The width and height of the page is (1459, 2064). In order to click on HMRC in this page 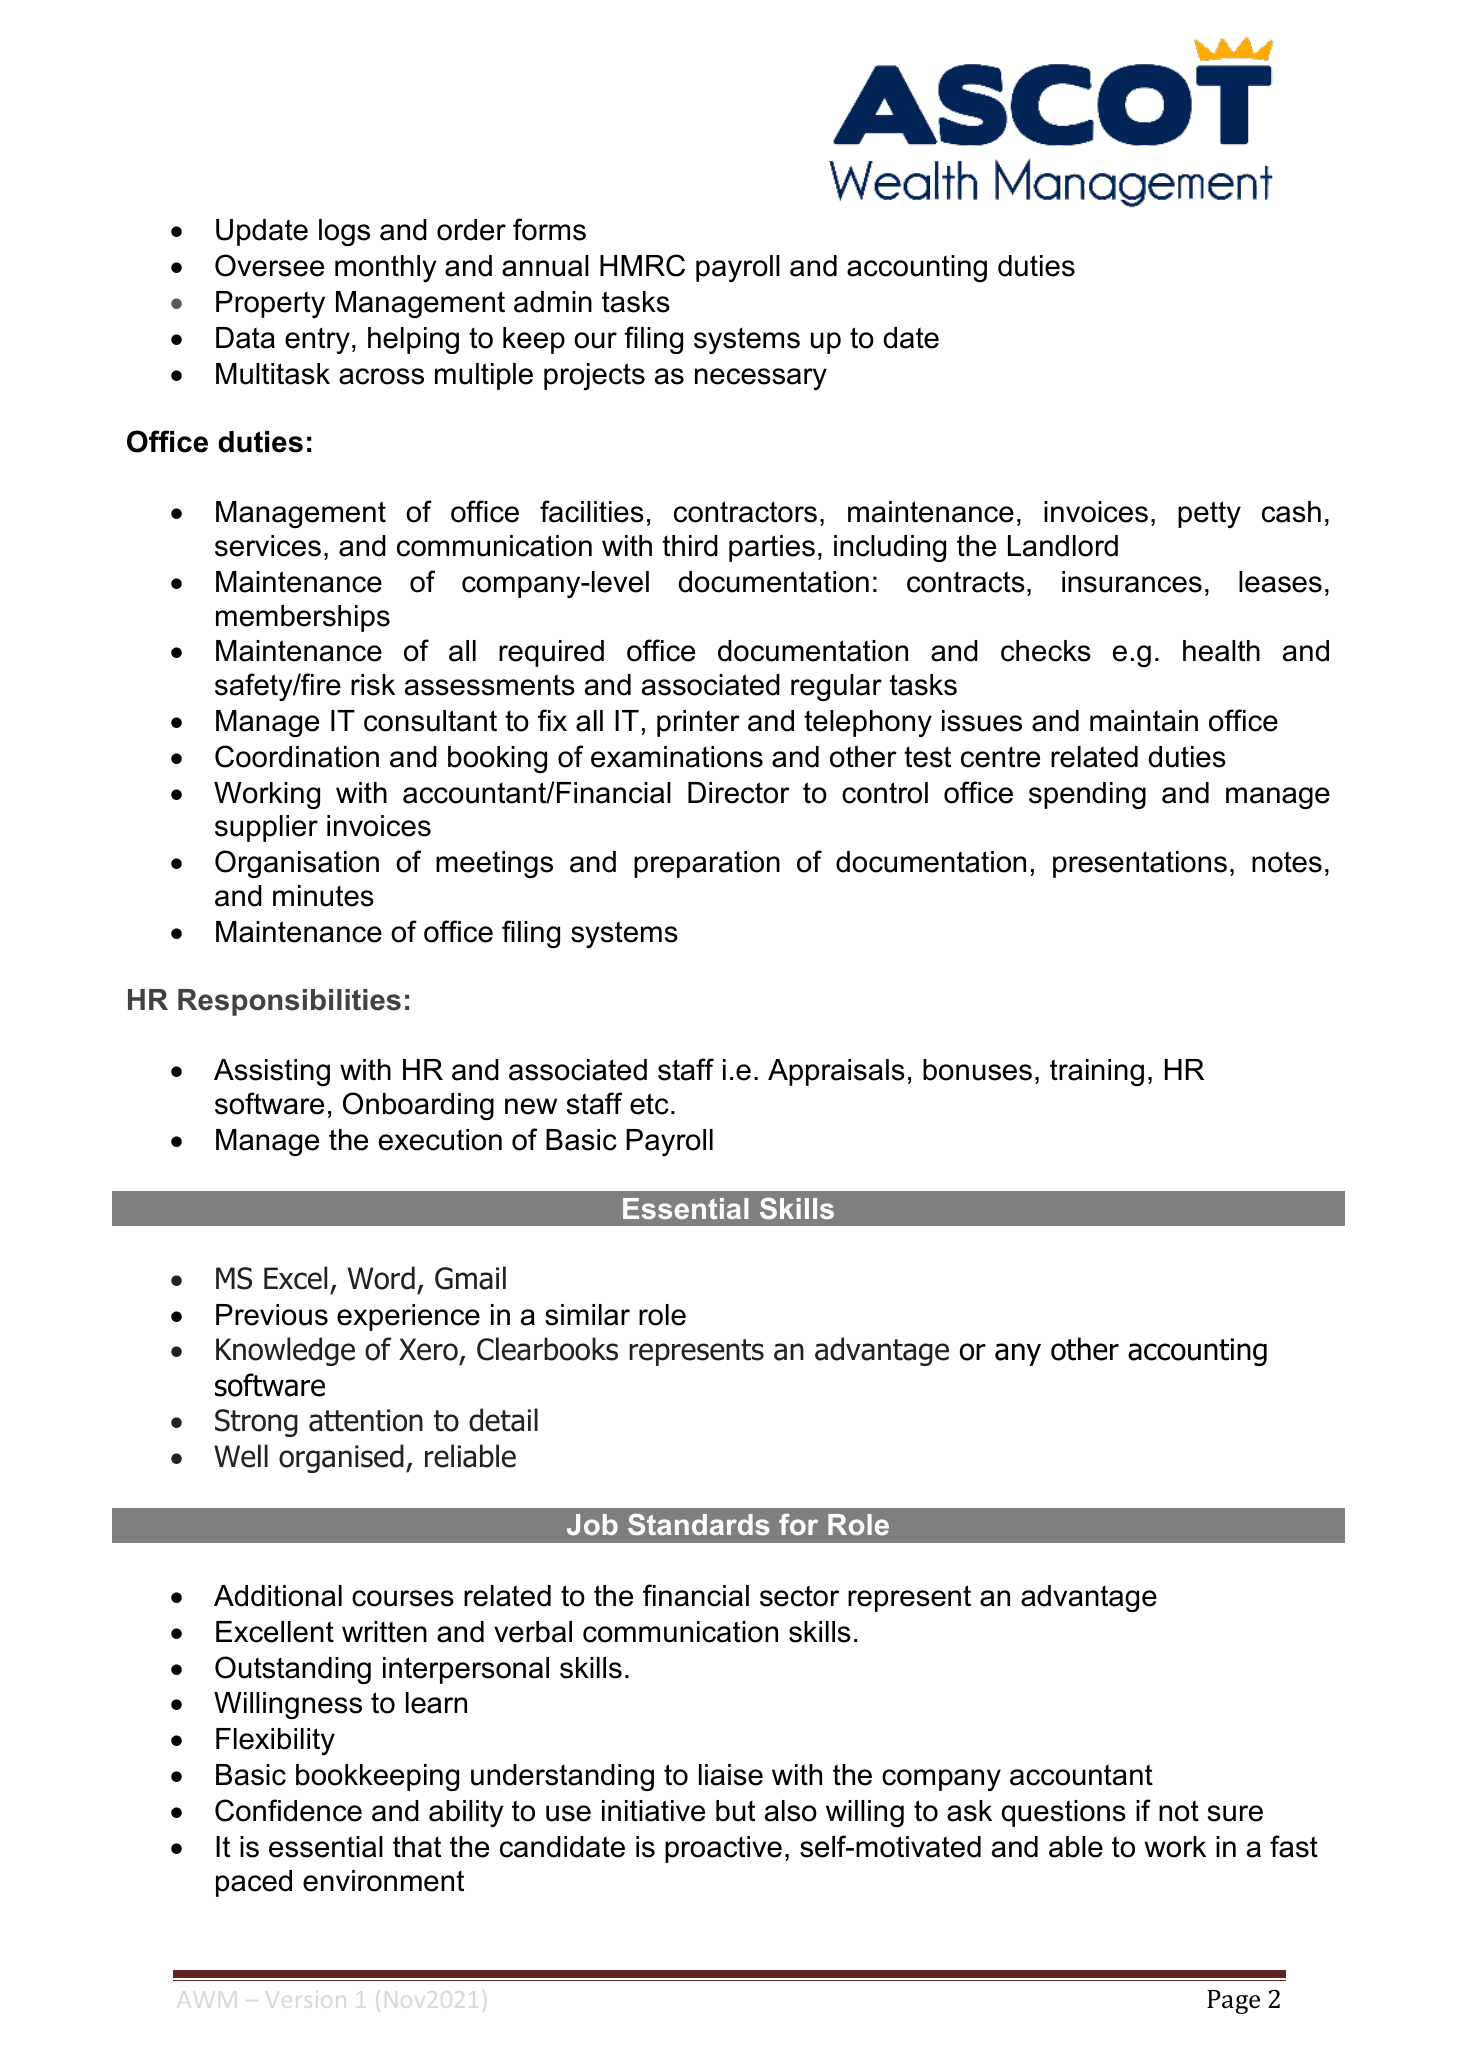, I will do `click(642, 265)`.
